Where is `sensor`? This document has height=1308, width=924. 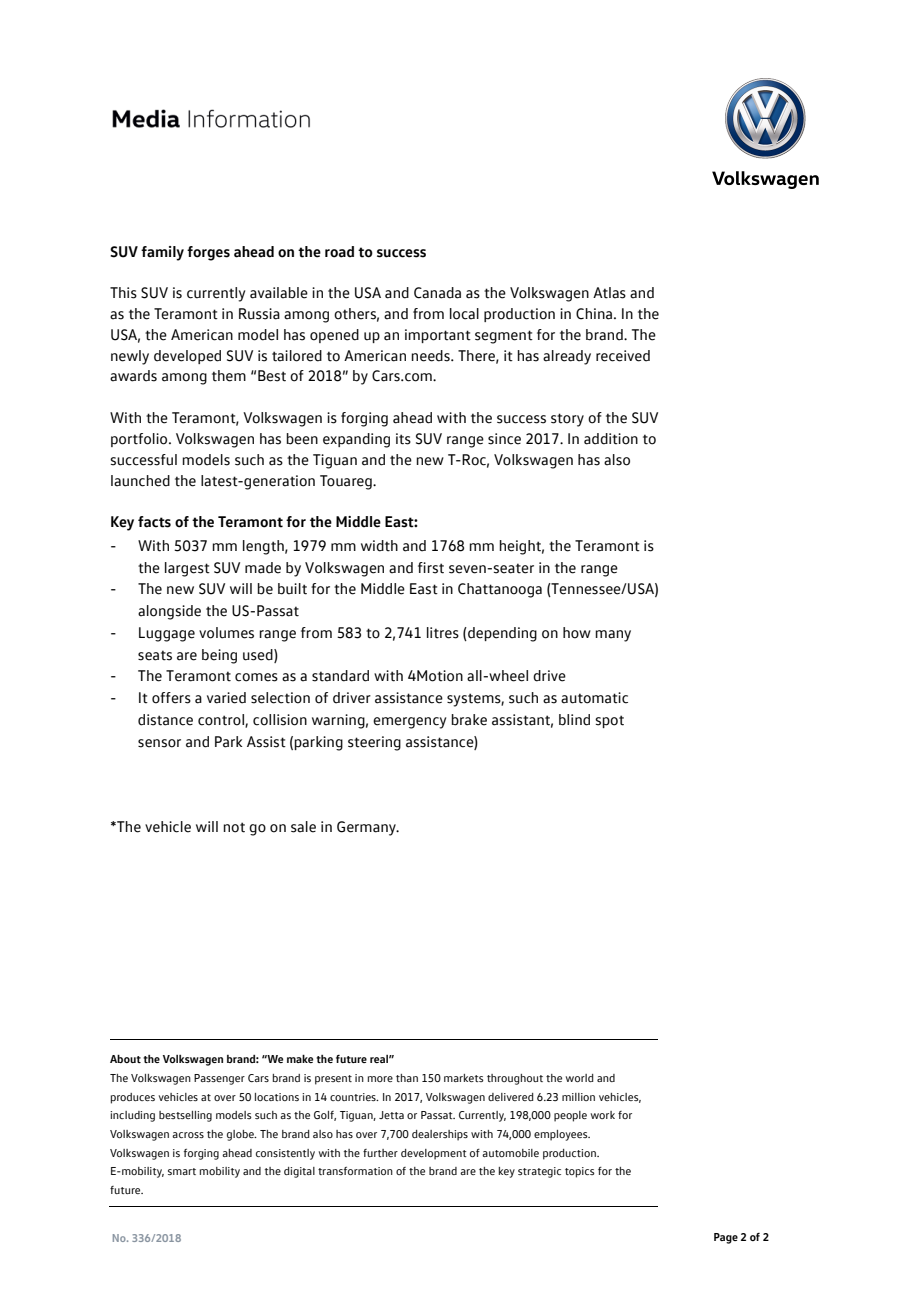 sensor is located at coordinates (159, 743).
